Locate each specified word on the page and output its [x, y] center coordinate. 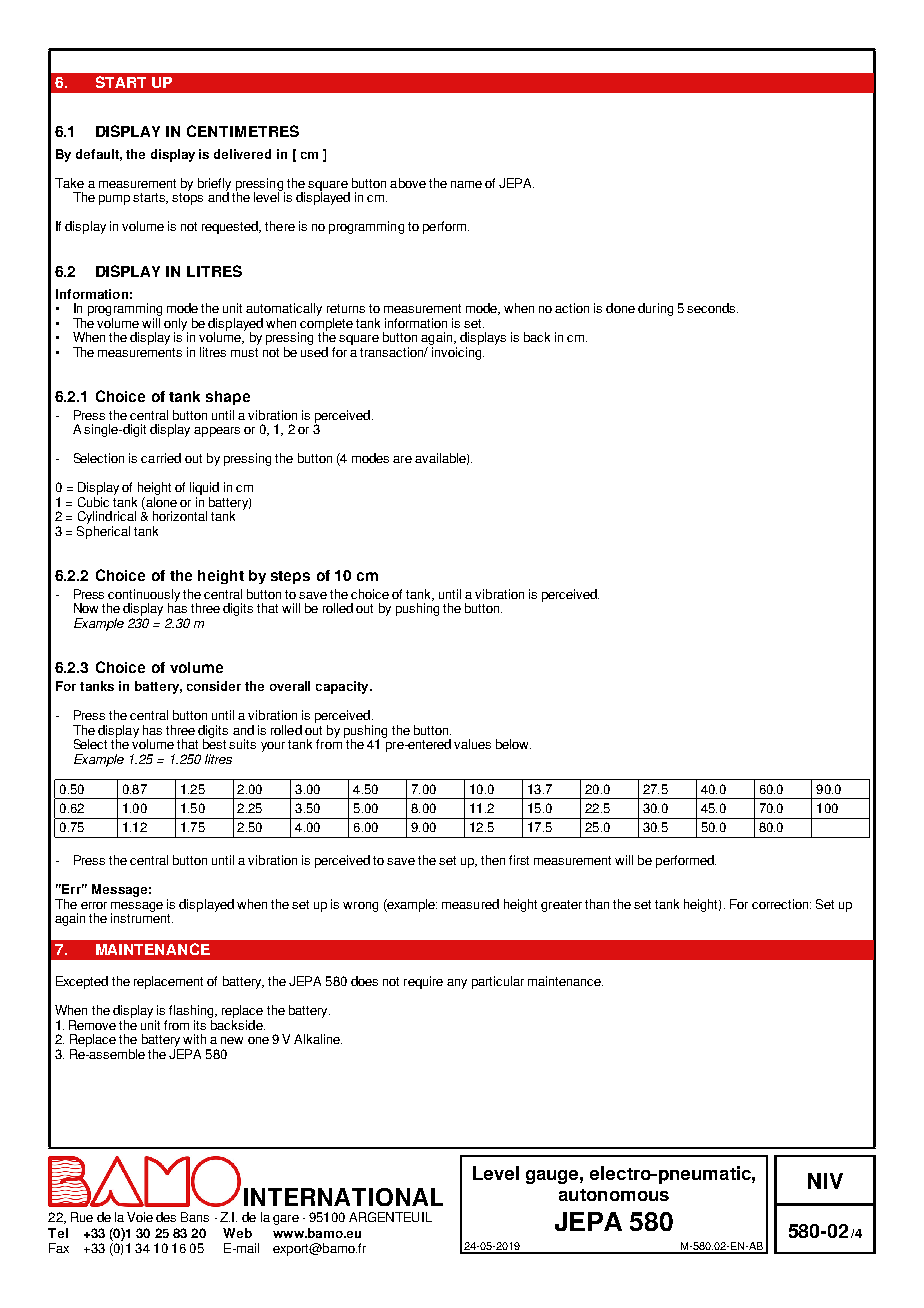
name [466, 184]
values [472, 744]
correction [781, 904]
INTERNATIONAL [343, 1197]
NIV [825, 1181]
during [655, 309]
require [423, 982]
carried [161, 458]
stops [187, 199]
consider [214, 686]
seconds [712, 308]
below [513, 744]
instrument [142, 917]
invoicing [457, 352]
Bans [195, 1217]
